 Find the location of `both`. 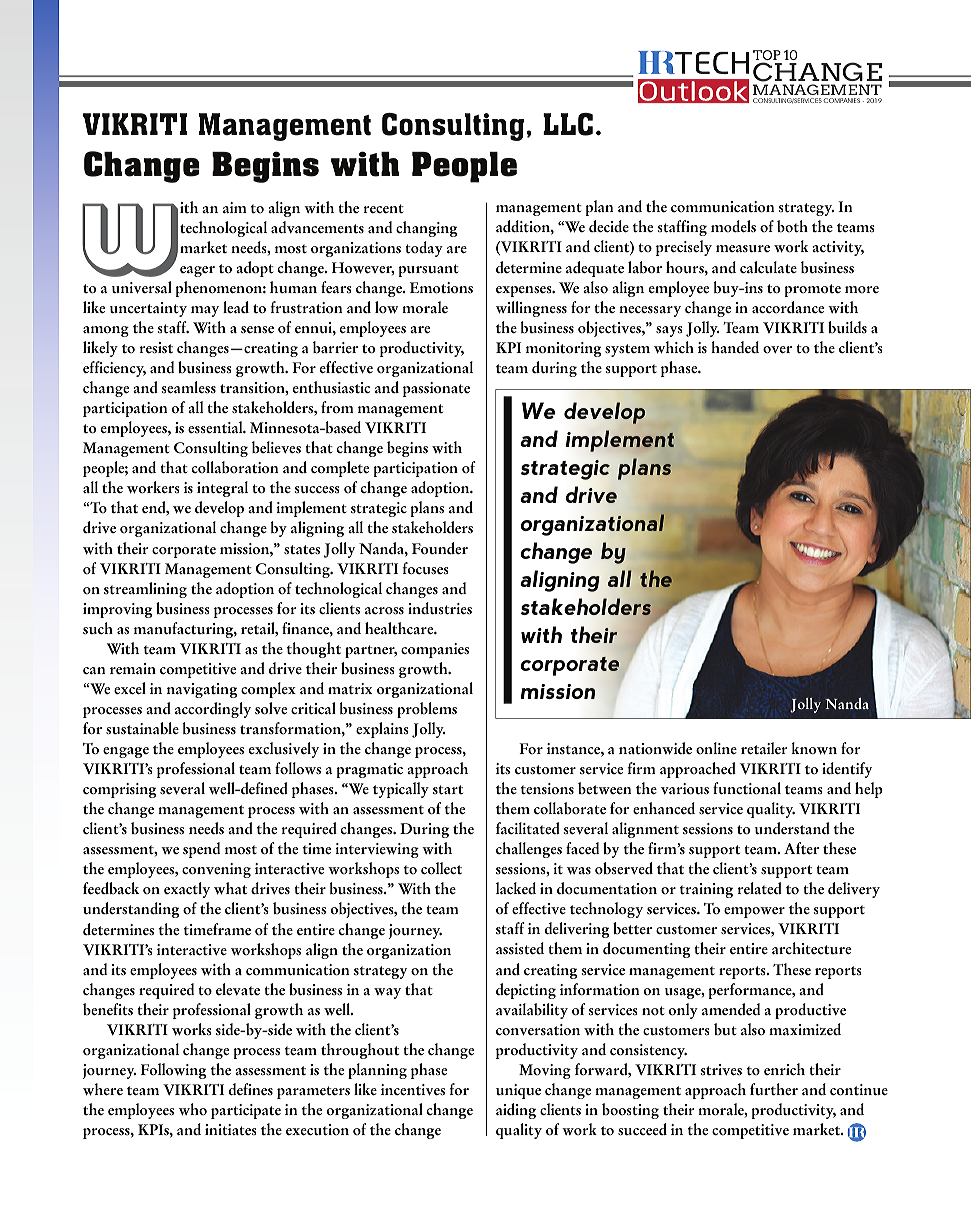

both is located at coordinates (792, 226).
